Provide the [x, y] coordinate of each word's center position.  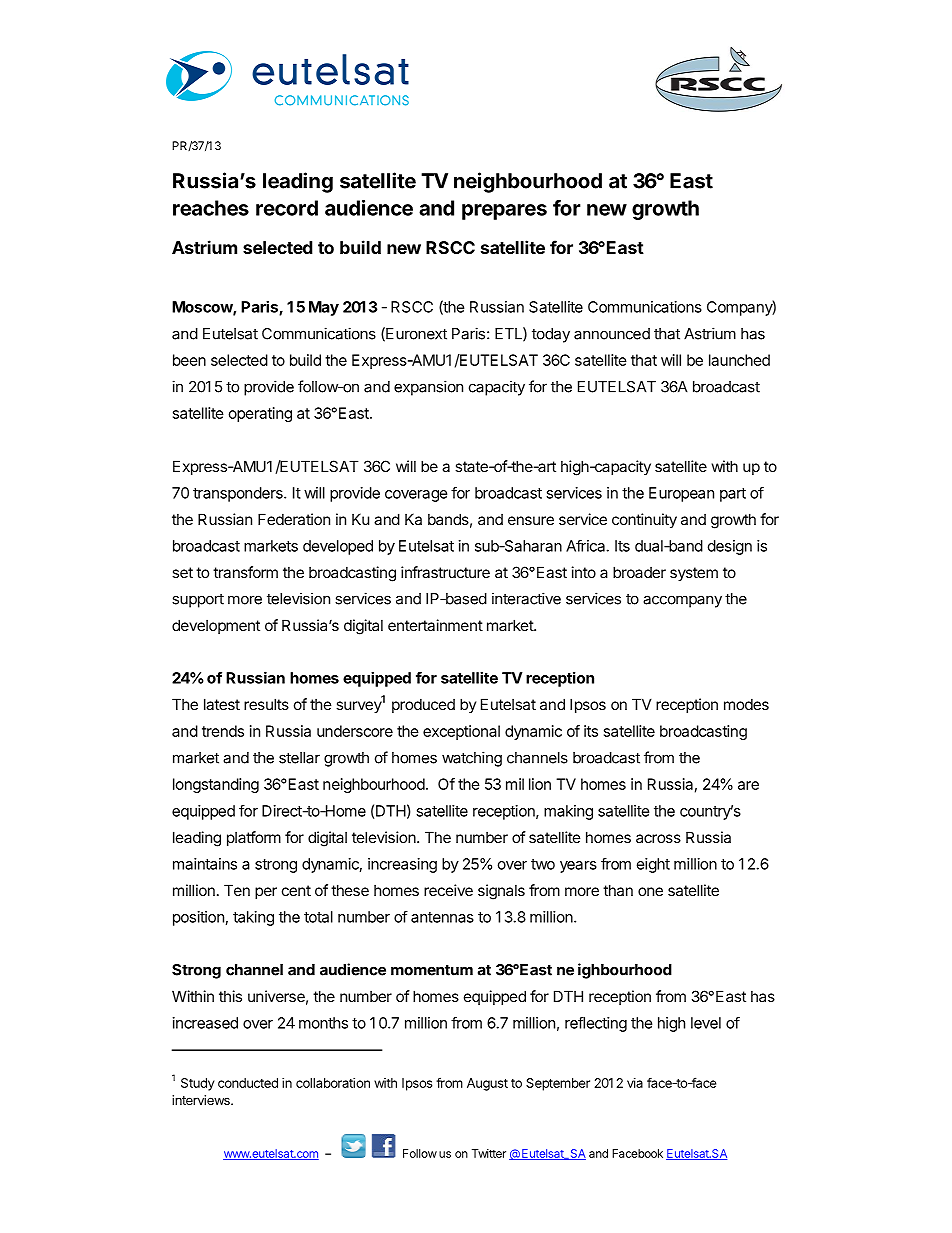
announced [612, 334]
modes [746, 704]
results [266, 704]
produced [423, 705]
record [287, 208]
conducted [248, 1083]
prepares [504, 212]
